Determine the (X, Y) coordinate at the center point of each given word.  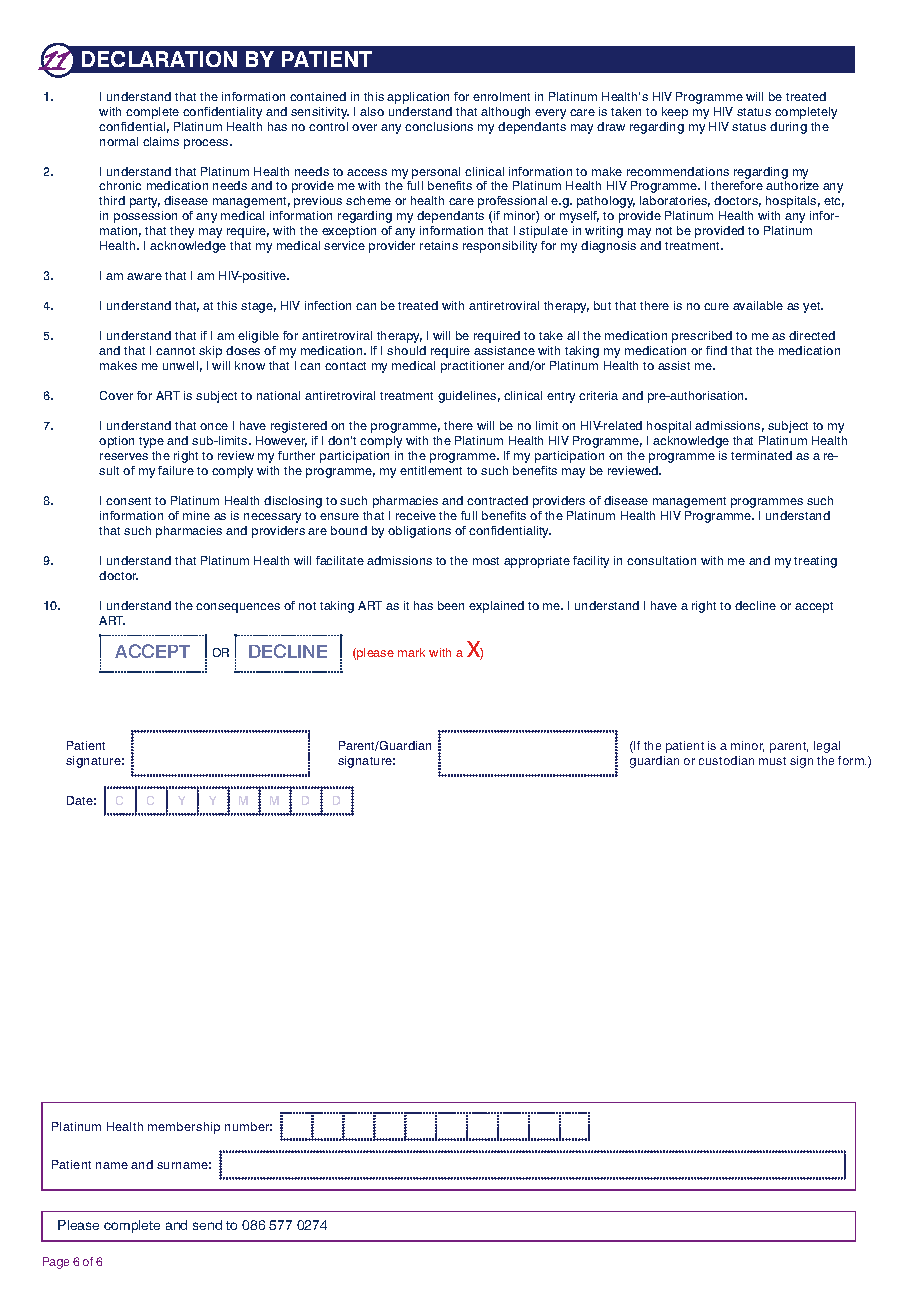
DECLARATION (159, 59)
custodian (726, 760)
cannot (175, 351)
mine (196, 515)
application (418, 98)
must (772, 761)
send (207, 1225)
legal (827, 747)
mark (411, 652)
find (716, 350)
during (788, 128)
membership (184, 1128)
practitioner (472, 367)
